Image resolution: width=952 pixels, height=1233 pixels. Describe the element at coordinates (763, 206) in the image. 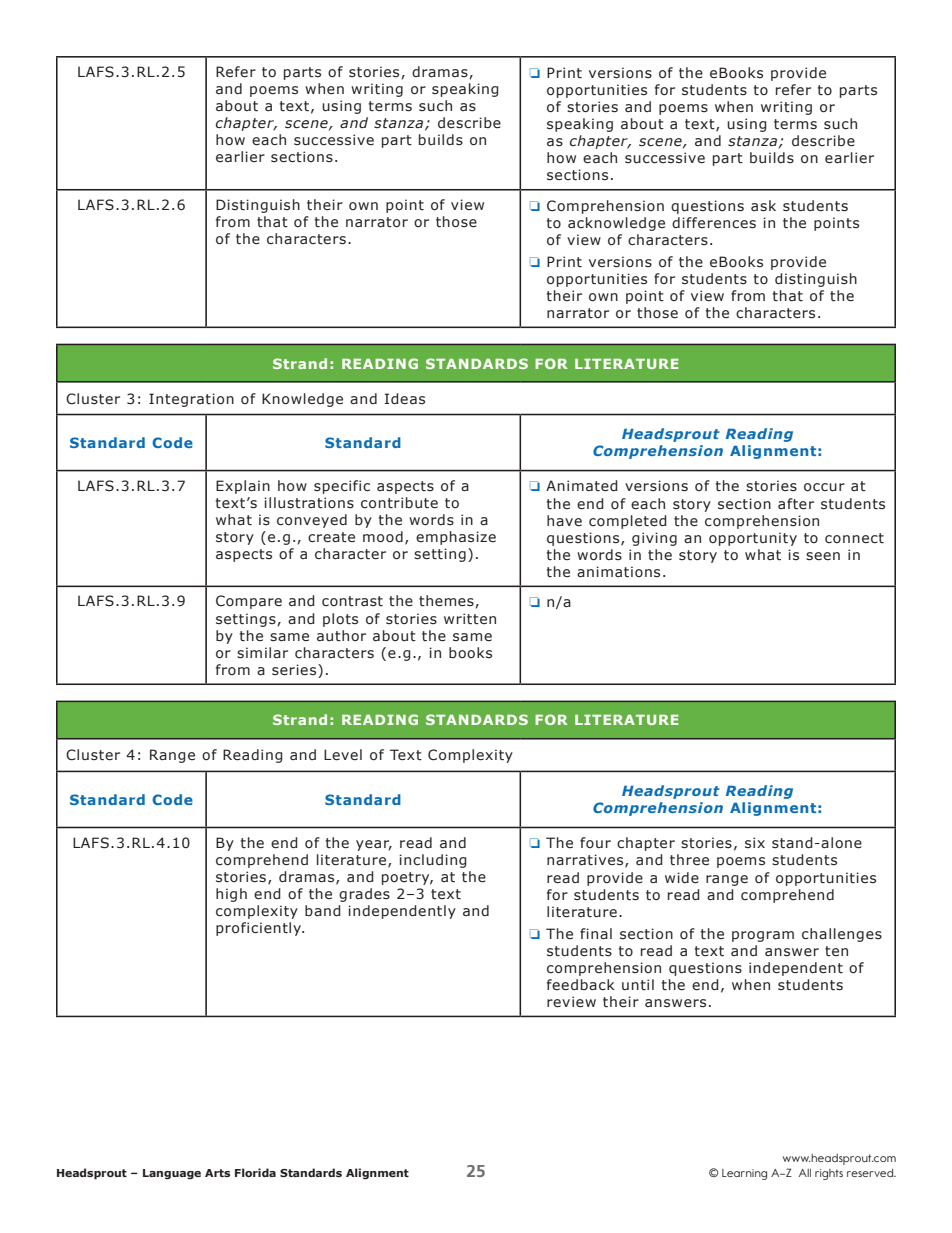

I see `ask` at that location.
